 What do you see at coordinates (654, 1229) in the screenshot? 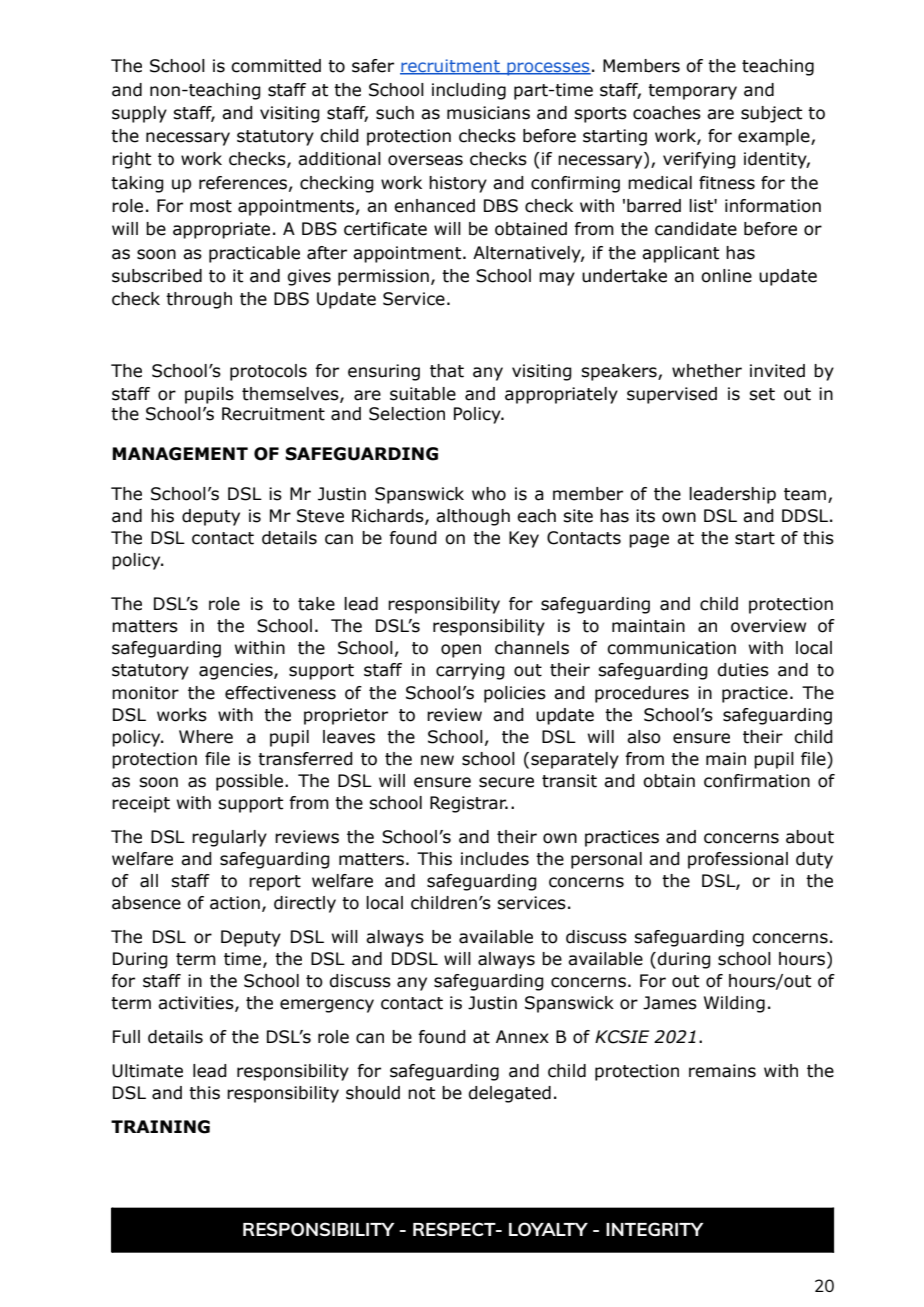
I see `INTEGRITY` at bounding box center [654, 1229].
